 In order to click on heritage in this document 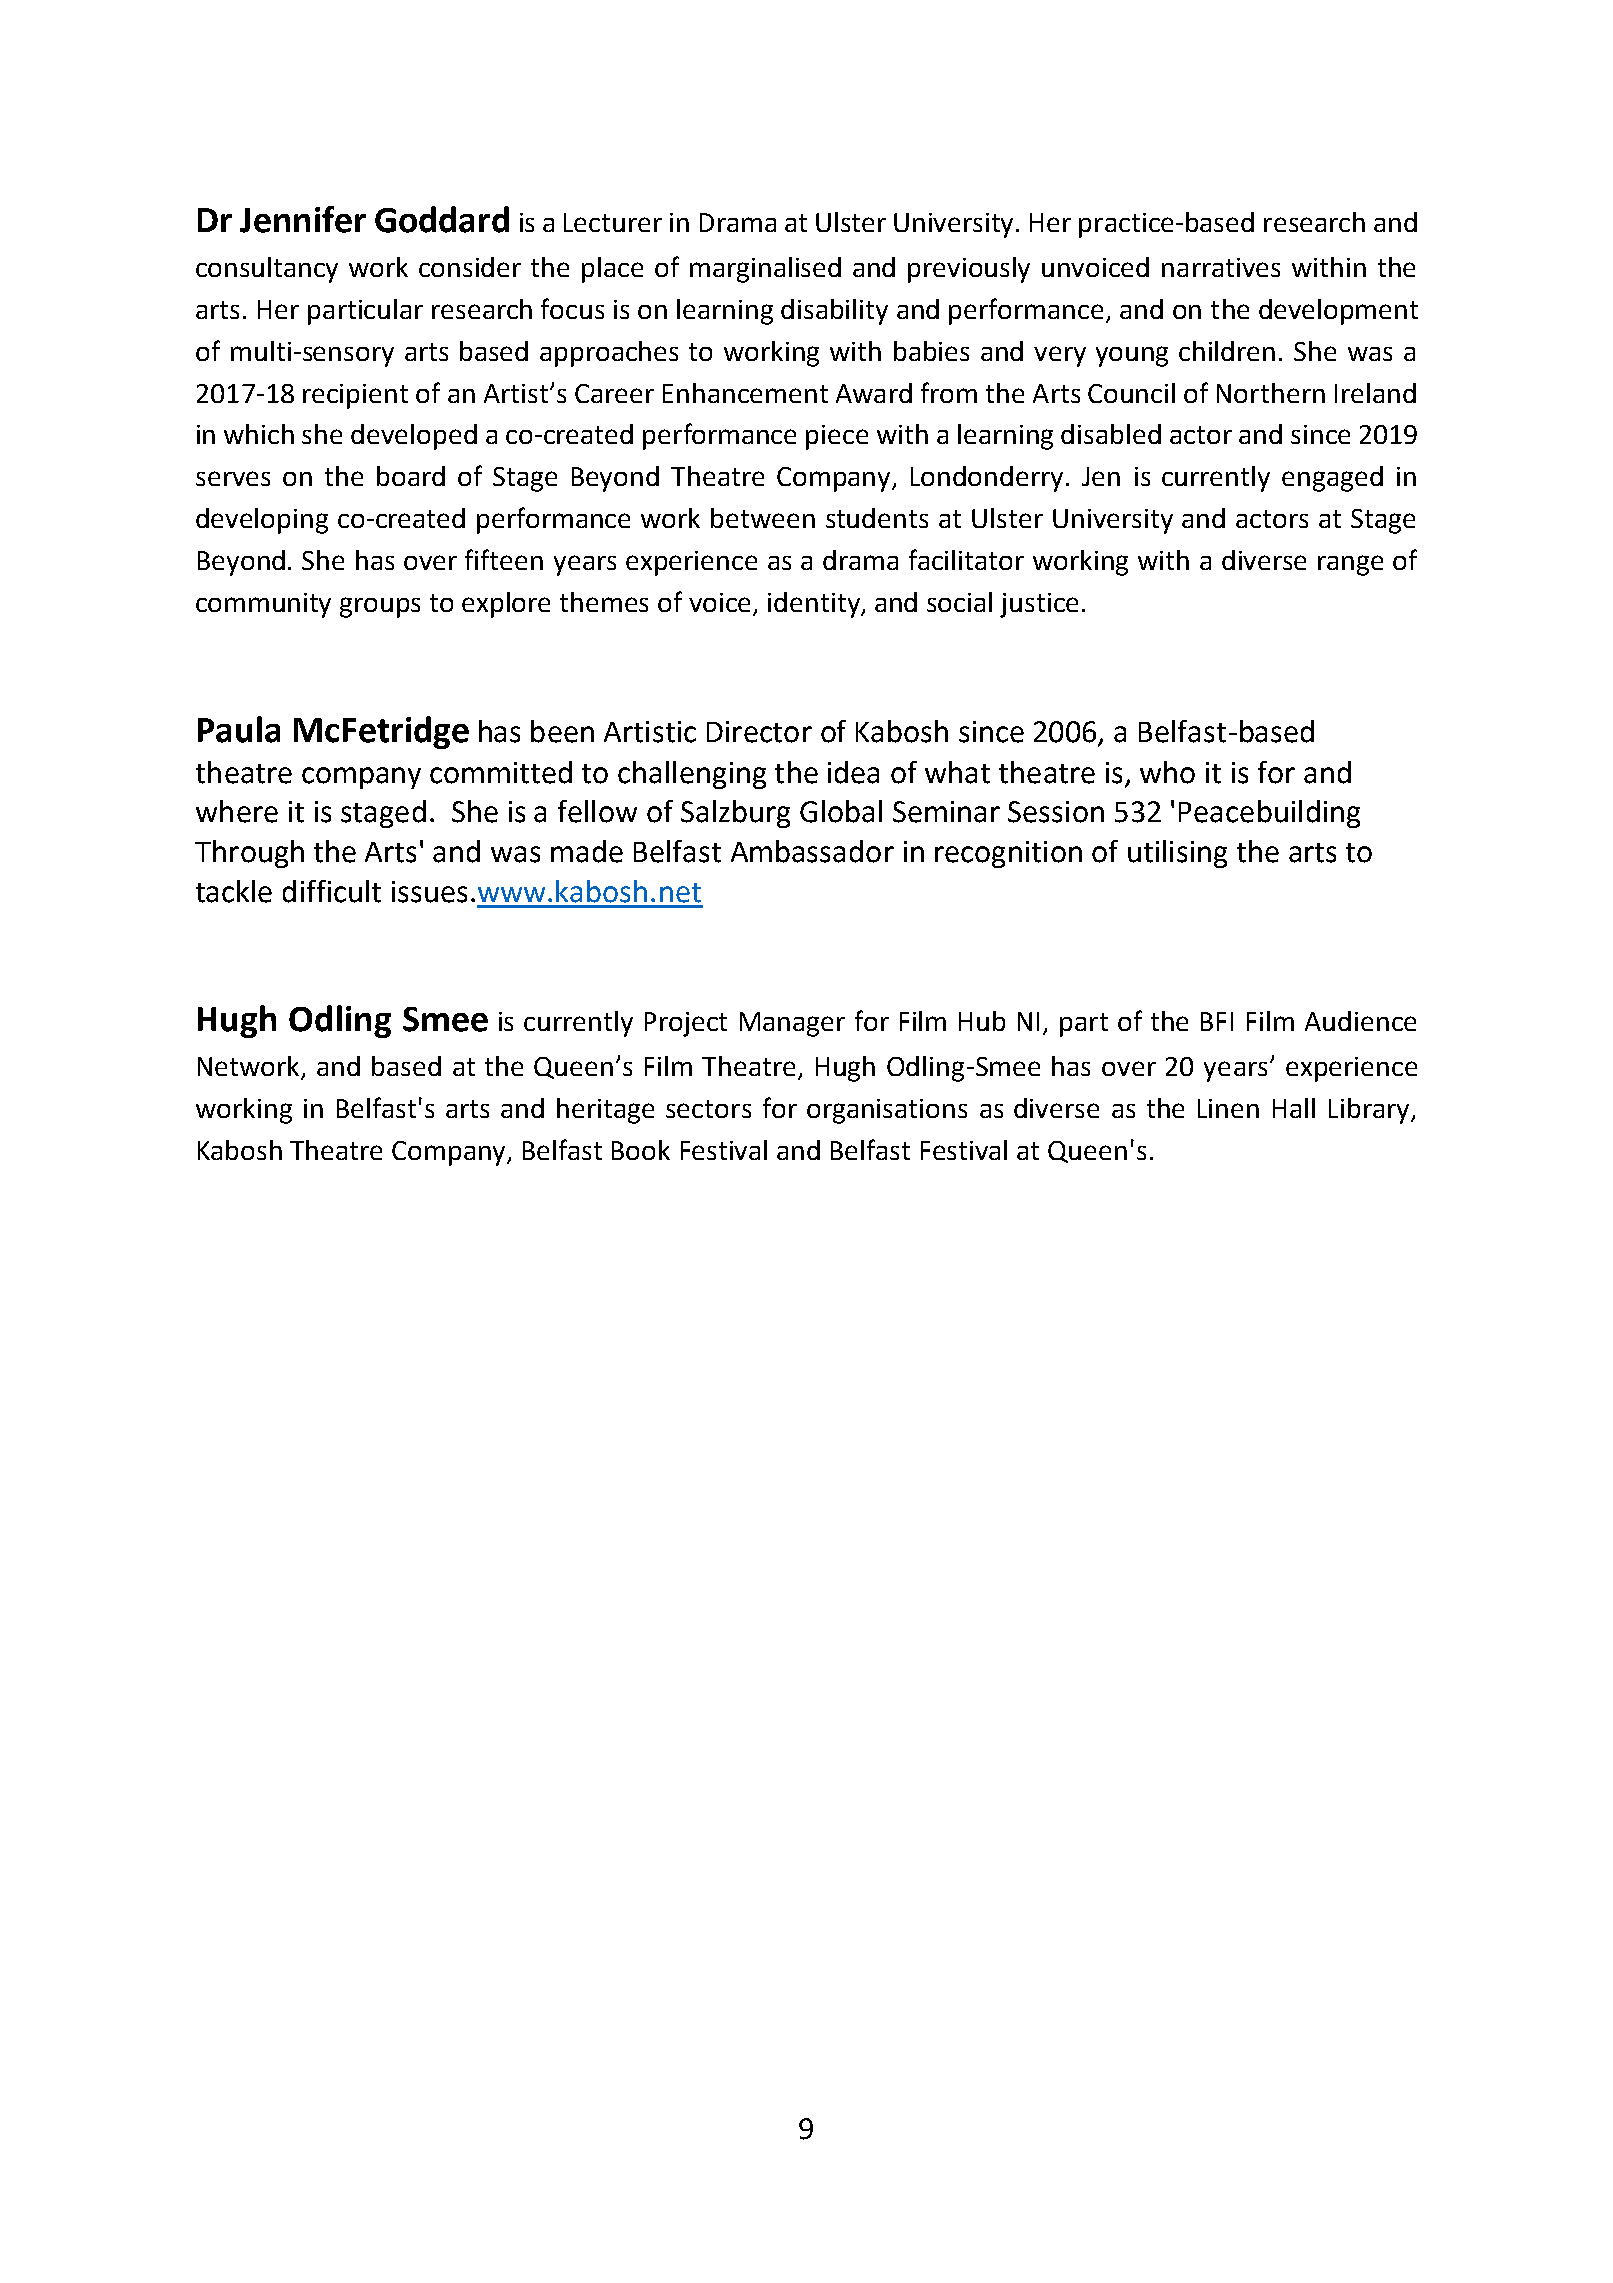, I will do `click(605, 1111)`.
